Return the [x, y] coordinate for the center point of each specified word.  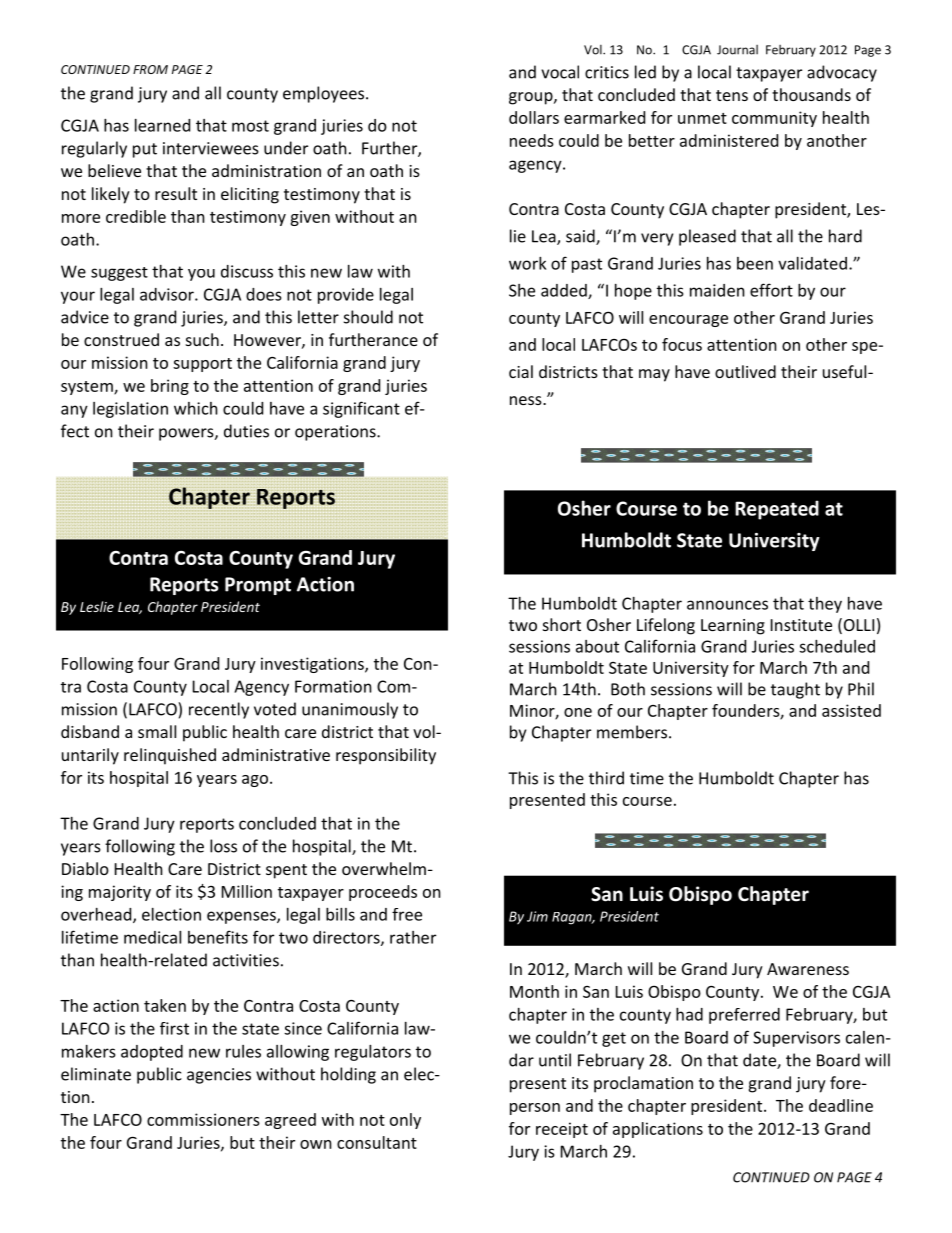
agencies [219, 1076]
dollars [534, 117]
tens [732, 95]
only [405, 1121]
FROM [150, 69]
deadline [841, 1105]
